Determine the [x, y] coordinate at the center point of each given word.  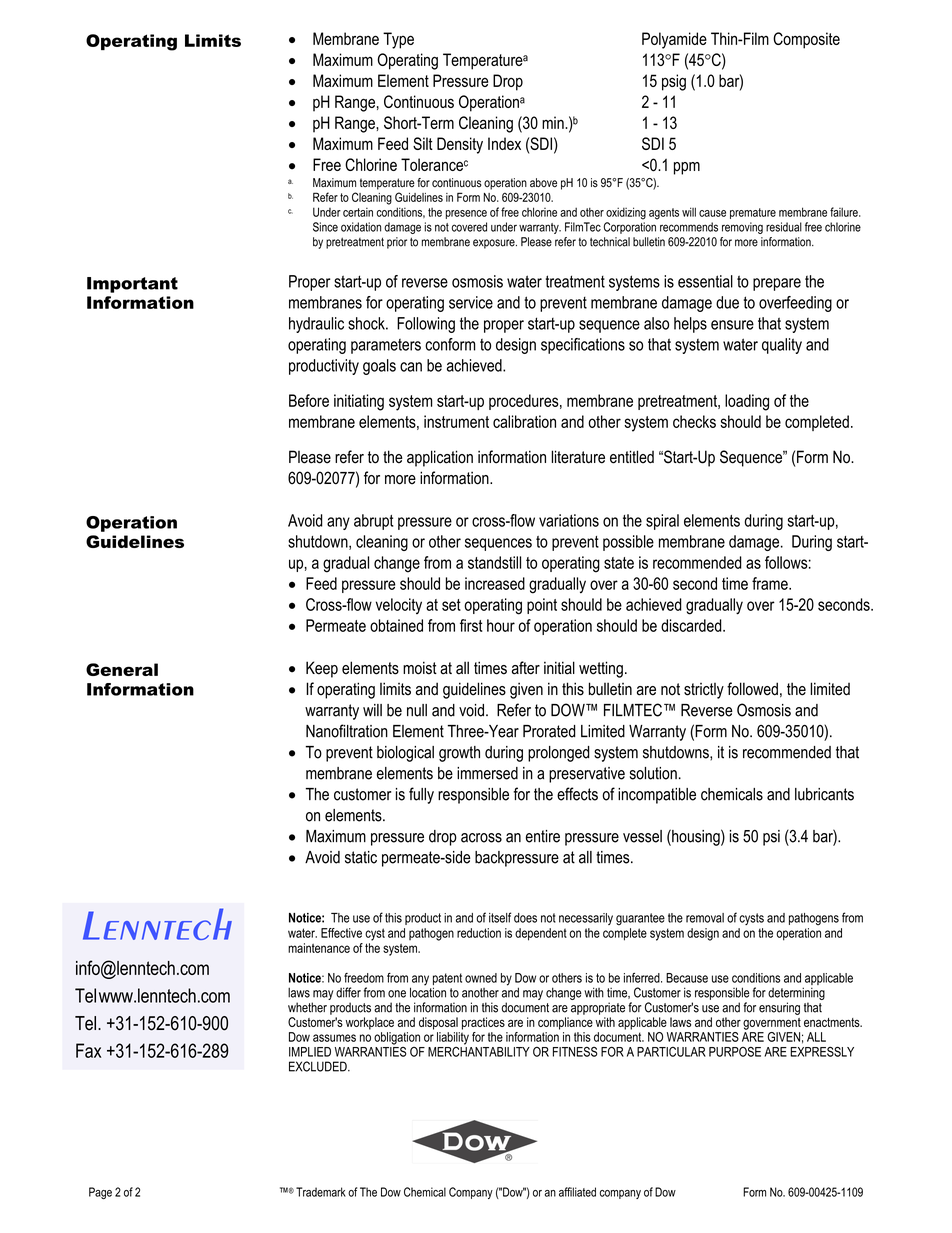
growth [459, 754]
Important [132, 285]
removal [705, 918]
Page [100, 1193]
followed [752, 689]
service [471, 302]
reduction [479, 933]
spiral [662, 522]
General [122, 669]
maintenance [319, 948]
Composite [806, 40]
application [440, 458]
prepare [777, 284]
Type [398, 40]
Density [460, 145]
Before [309, 400]
